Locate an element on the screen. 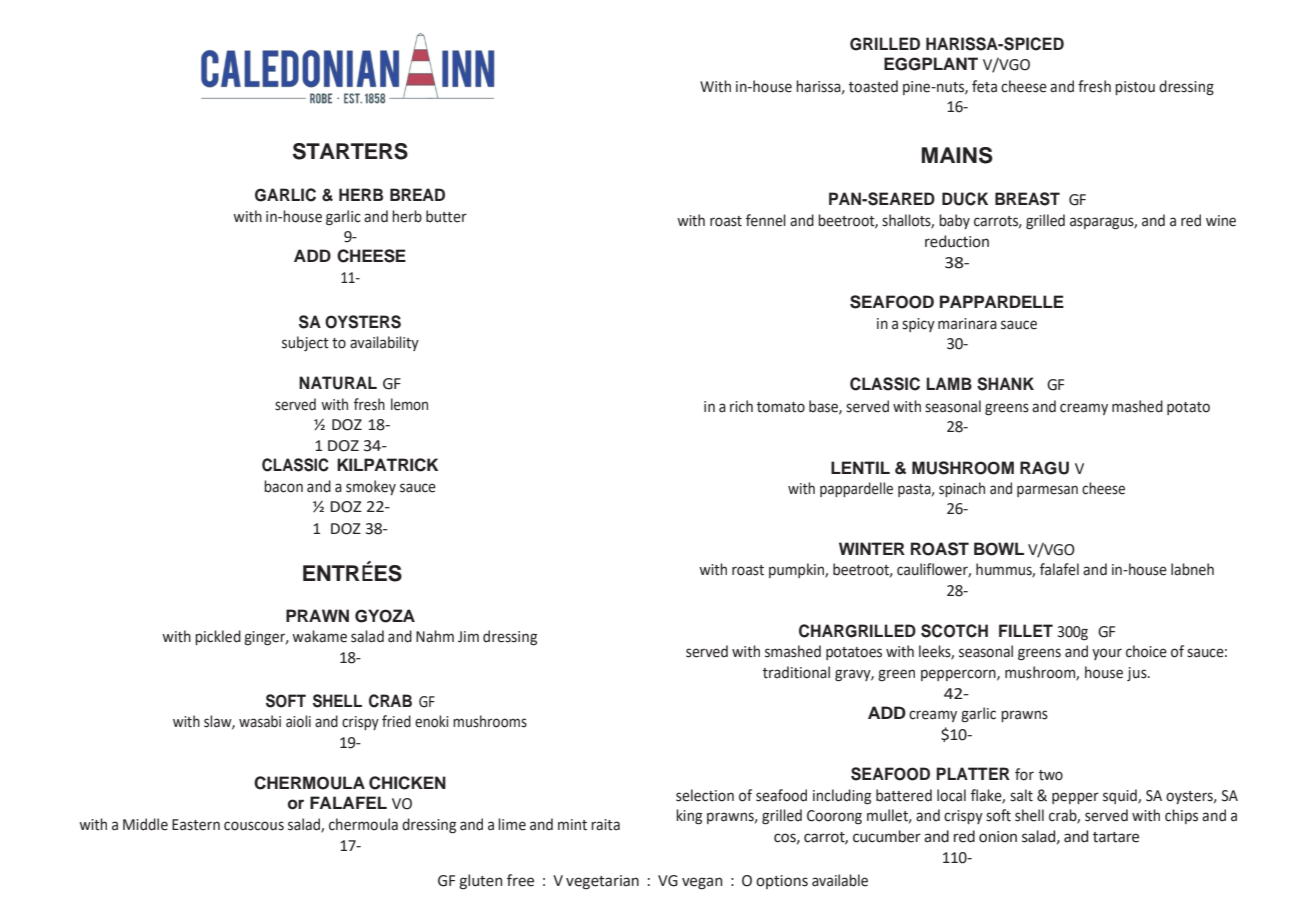 This screenshot has width=1307, height=924. BREAD is located at coordinates (417, 194).
